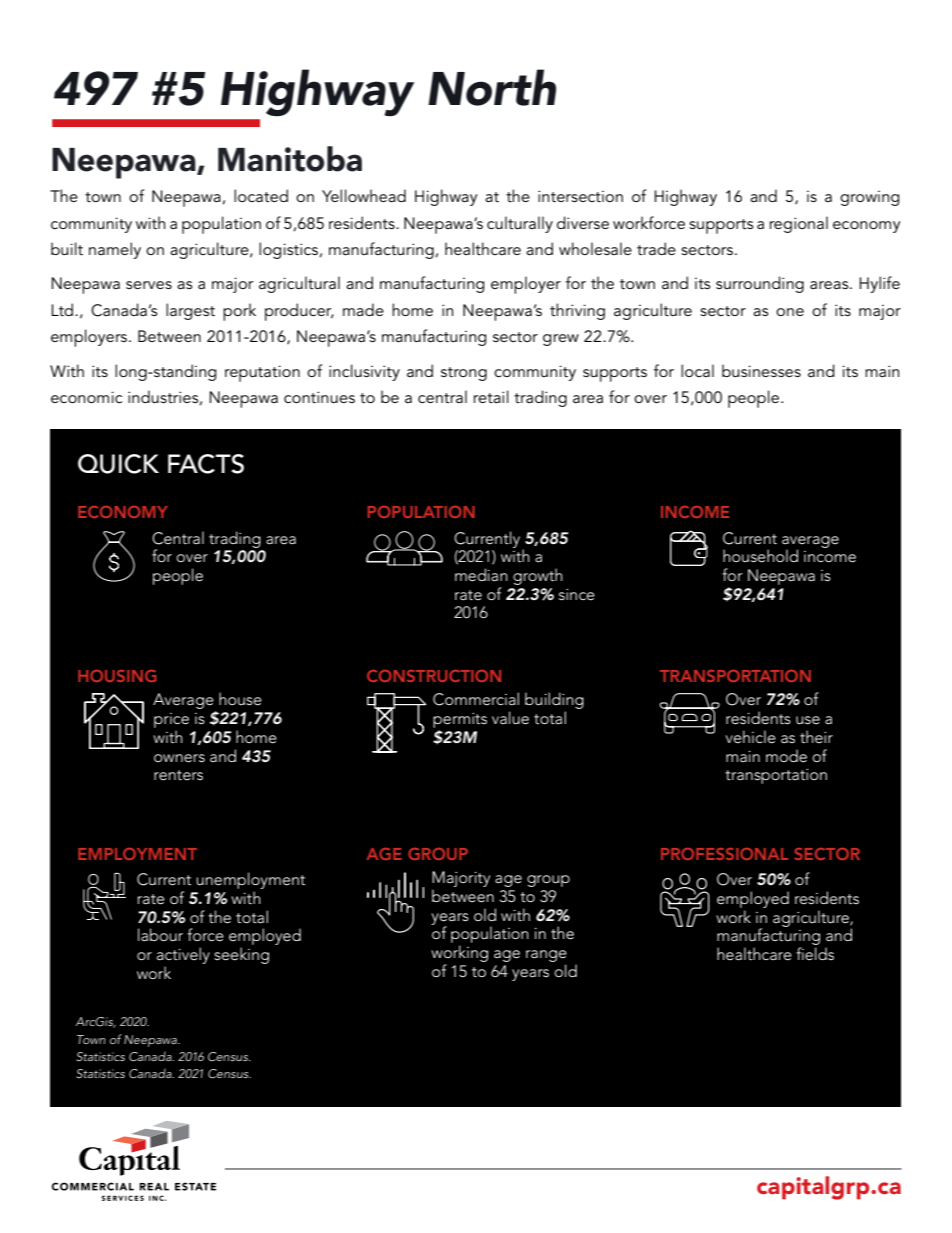 The height and width of the document is (1233, 952). What do you see at coordinates (190, 311) in the document?
I see `largest` at bounding box center [190, 311].
